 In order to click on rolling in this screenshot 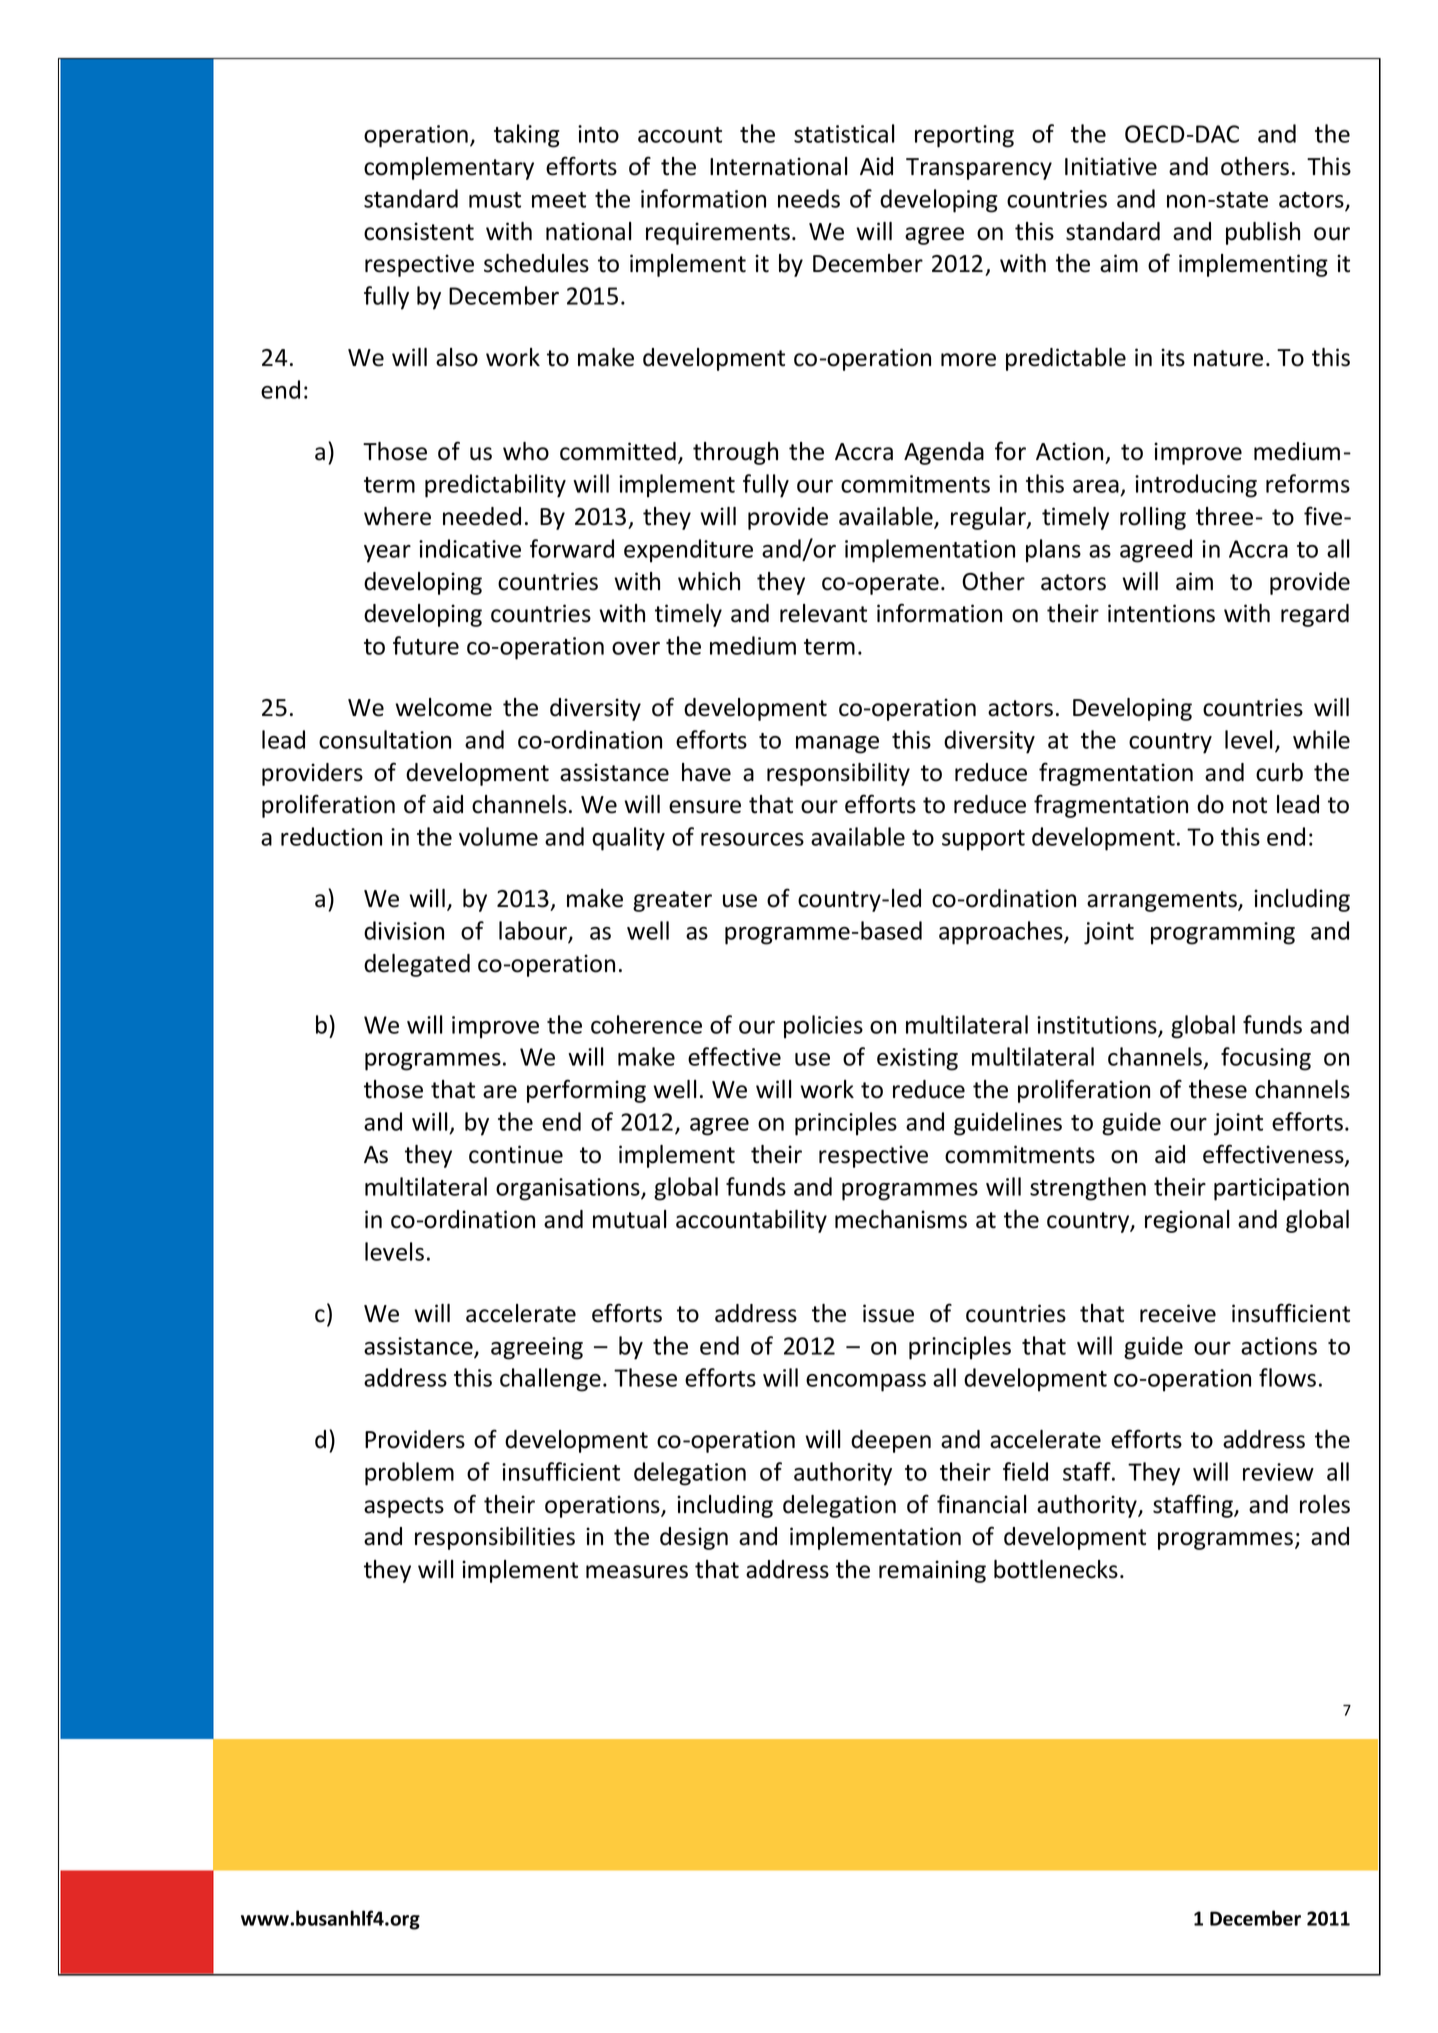, I will do `click(1153, 518)`.
